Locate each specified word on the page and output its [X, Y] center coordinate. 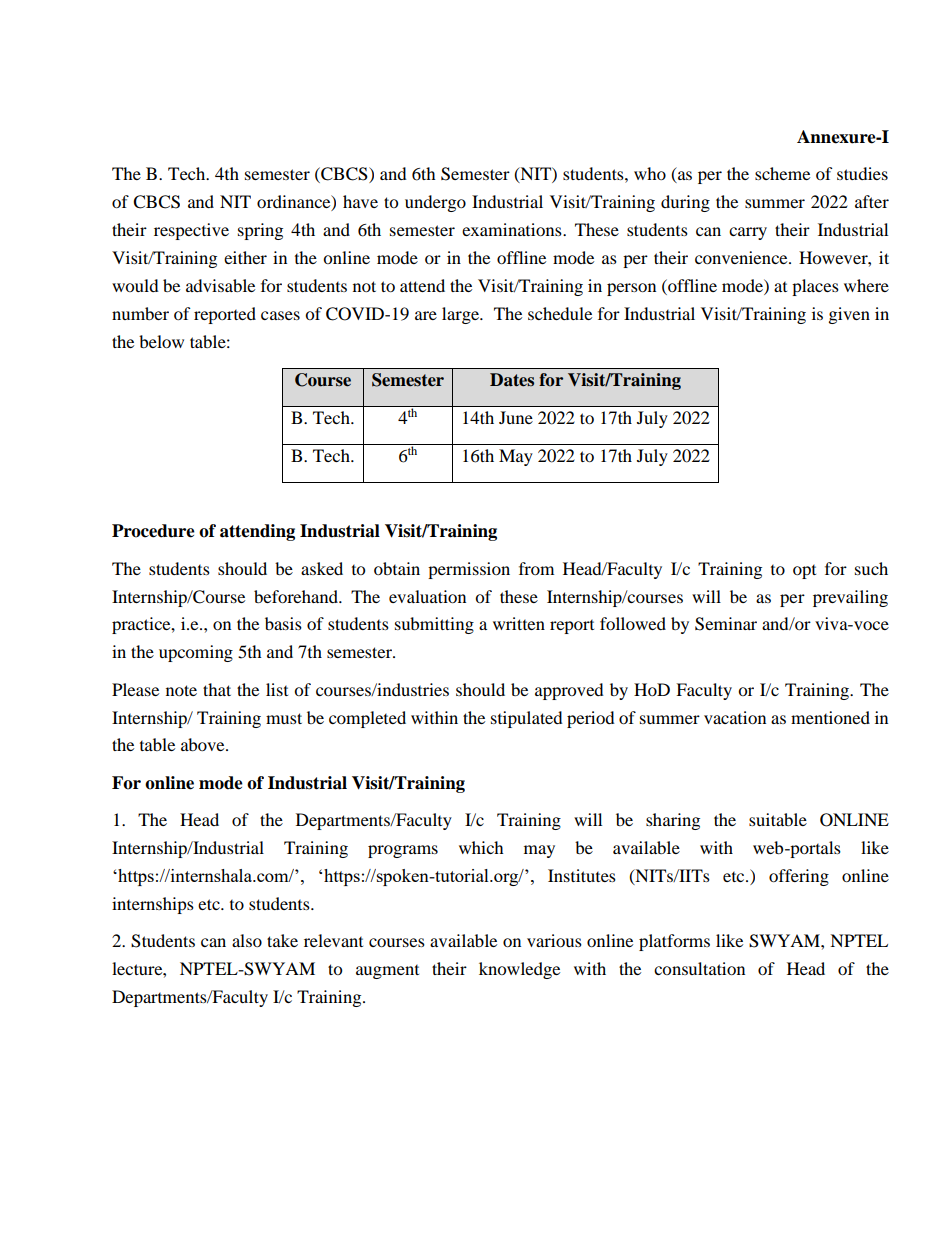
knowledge [519, 970]
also [247, 940]
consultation [699, 968]
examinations [513, 229]
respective [191, 231]
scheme [782, 173]
